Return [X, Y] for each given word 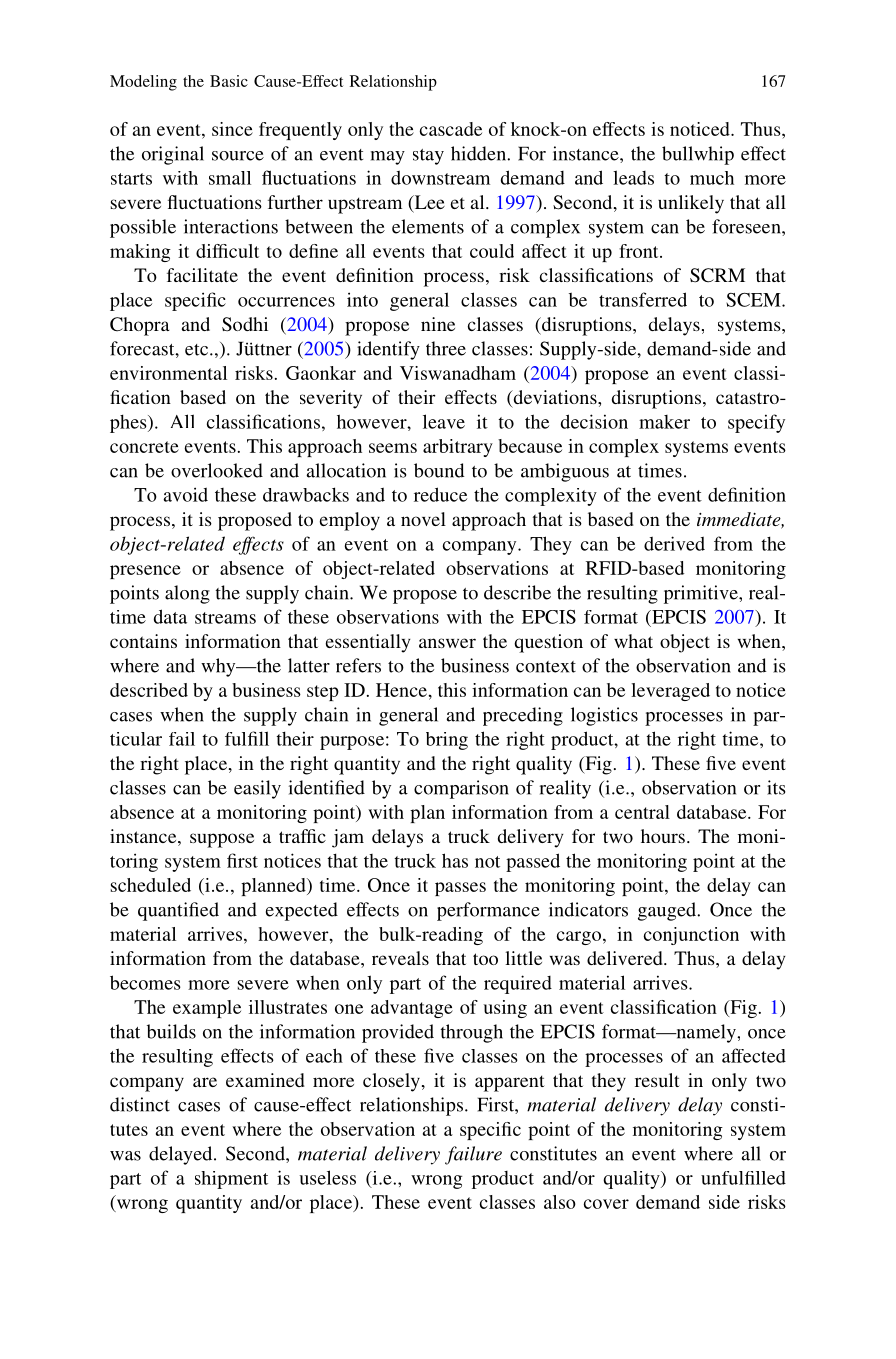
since [232, 129]
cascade [451, 129]
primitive [702, 594]
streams [225, 618]
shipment [231, 1180]
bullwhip [698, 155]
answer [447, 643]
